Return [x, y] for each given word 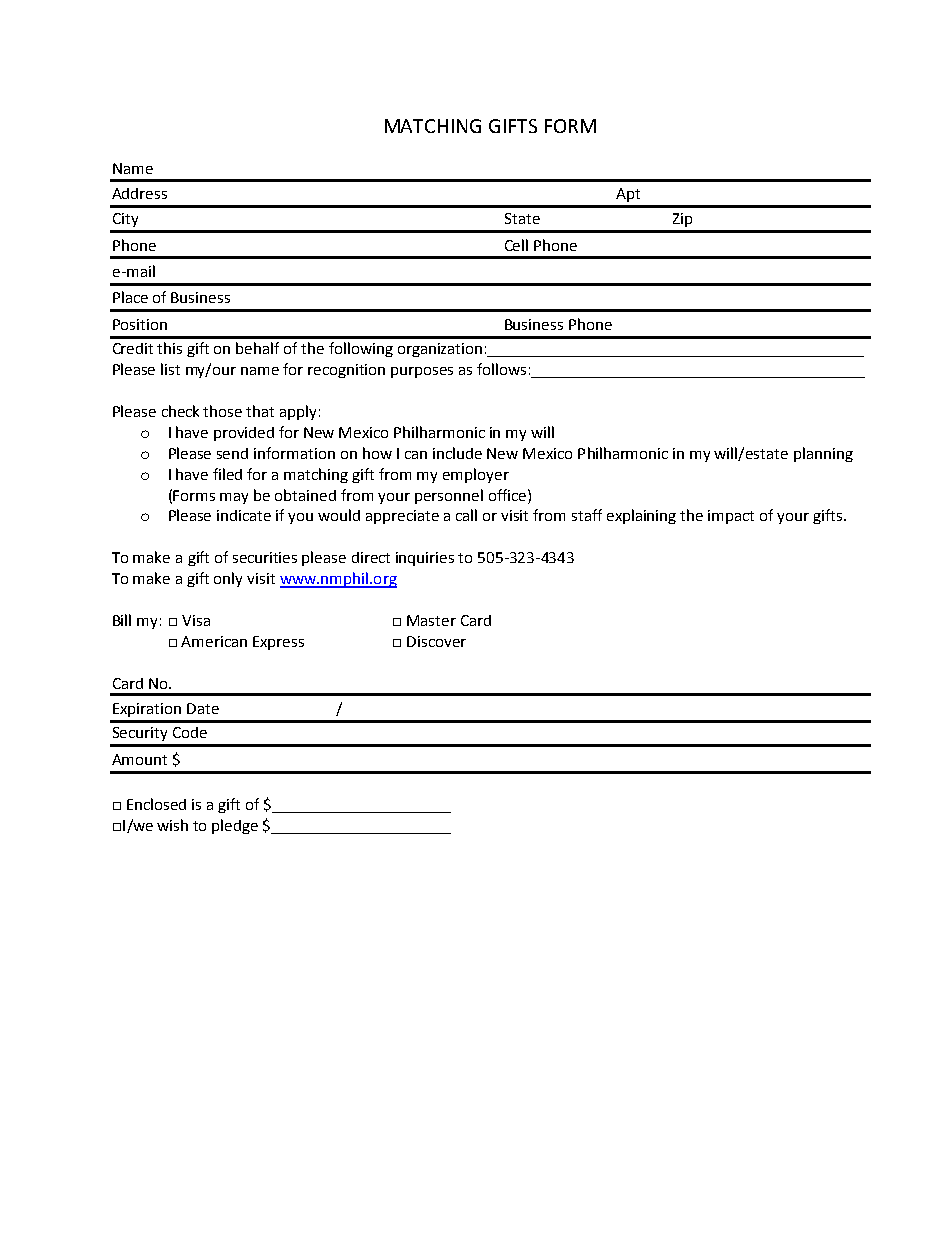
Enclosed [156, 804]
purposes [422, 372]
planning [823, 454]
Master [431, 620]
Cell [516, 245]
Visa [196, 620]
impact [731, 517]
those [222, 411]
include [457, 453]
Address [139, 193]
